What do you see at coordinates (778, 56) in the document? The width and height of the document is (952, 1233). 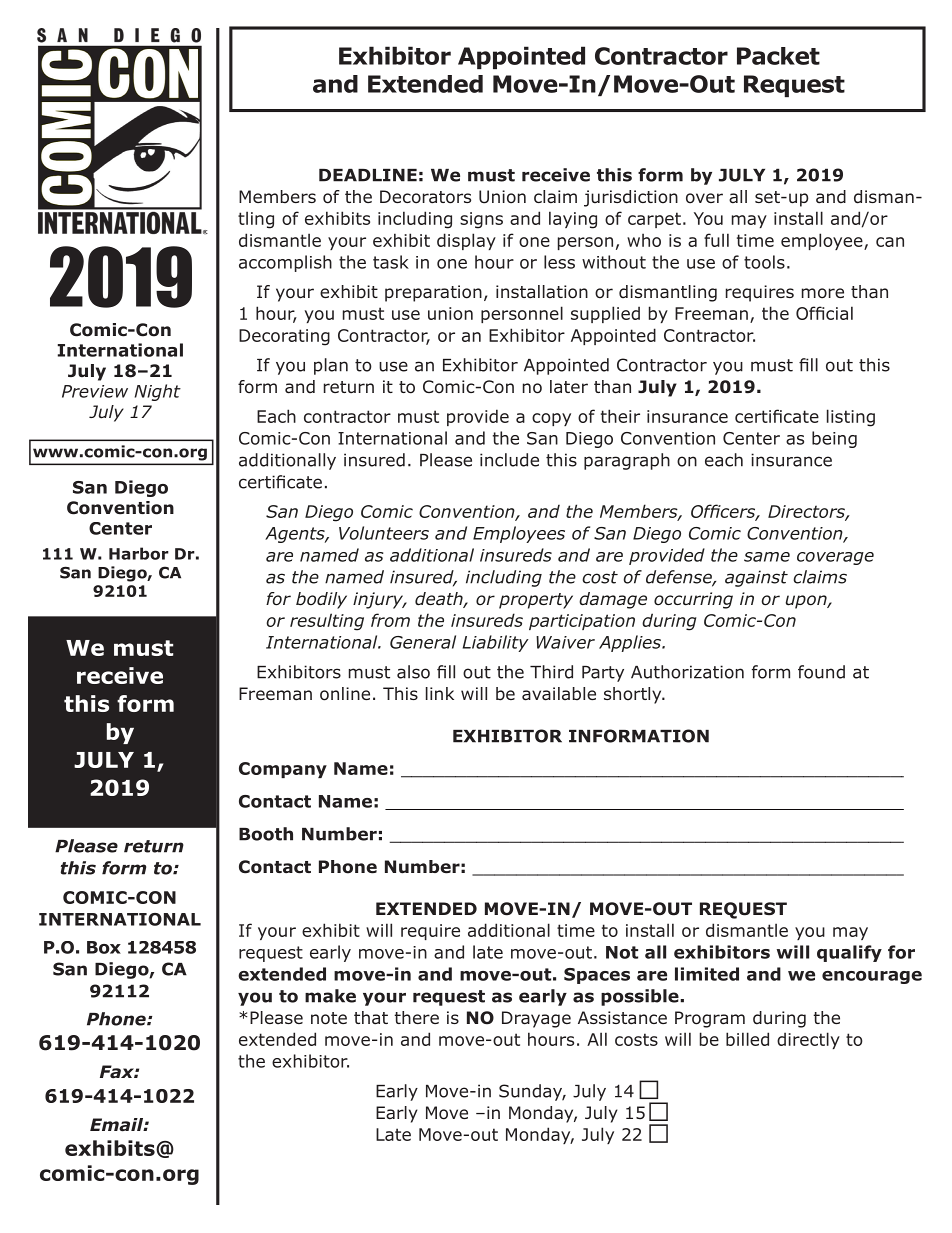 I see `Packet` at bounding box center [778, 56].
